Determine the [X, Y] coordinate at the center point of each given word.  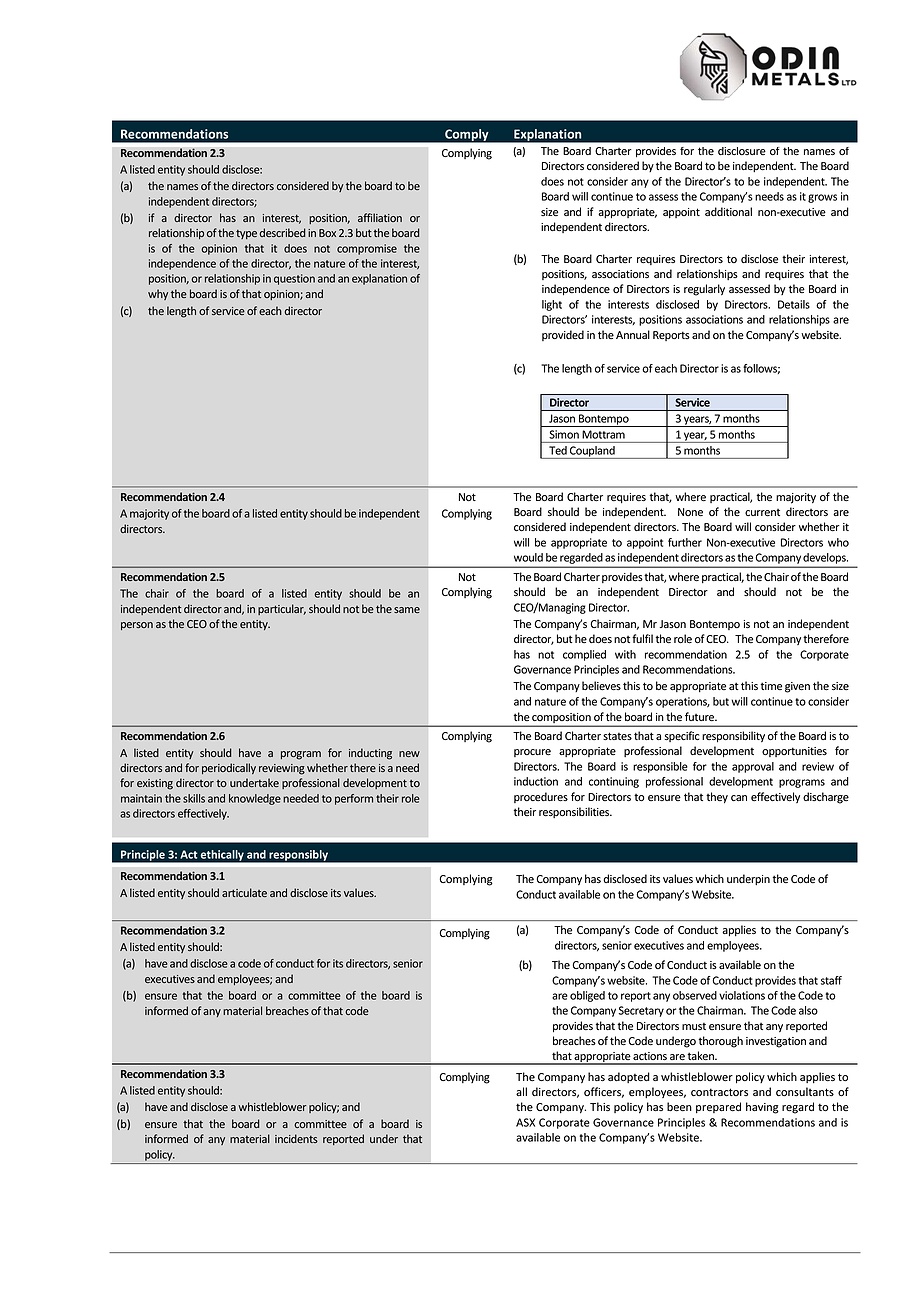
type [246, 234]
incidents [296, 1138]
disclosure [742, 151]
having [762, 1108]
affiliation [380, 217]
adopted [629, 1077]
